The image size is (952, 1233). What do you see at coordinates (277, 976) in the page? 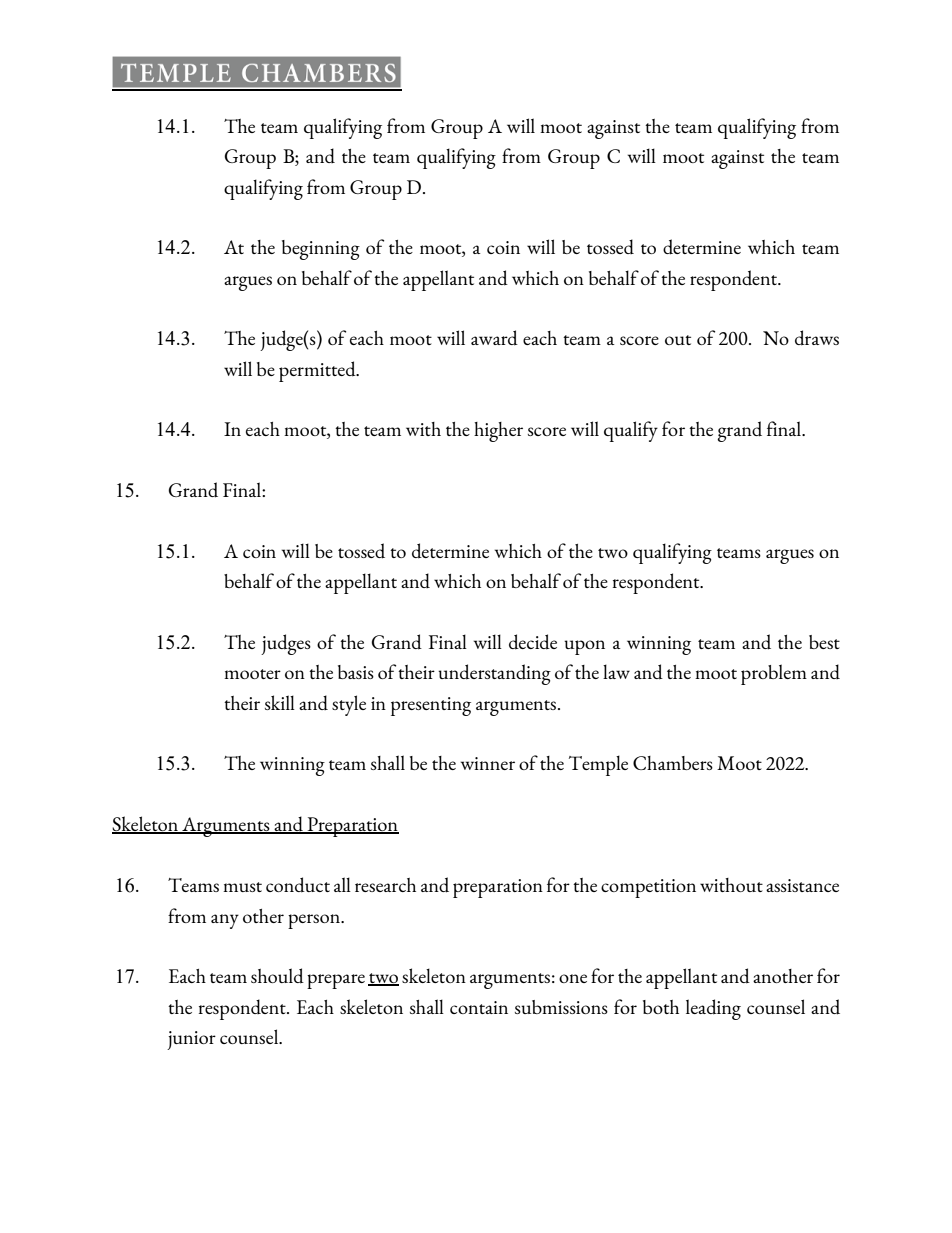
I see `should` at bounding box center [277, 976].
